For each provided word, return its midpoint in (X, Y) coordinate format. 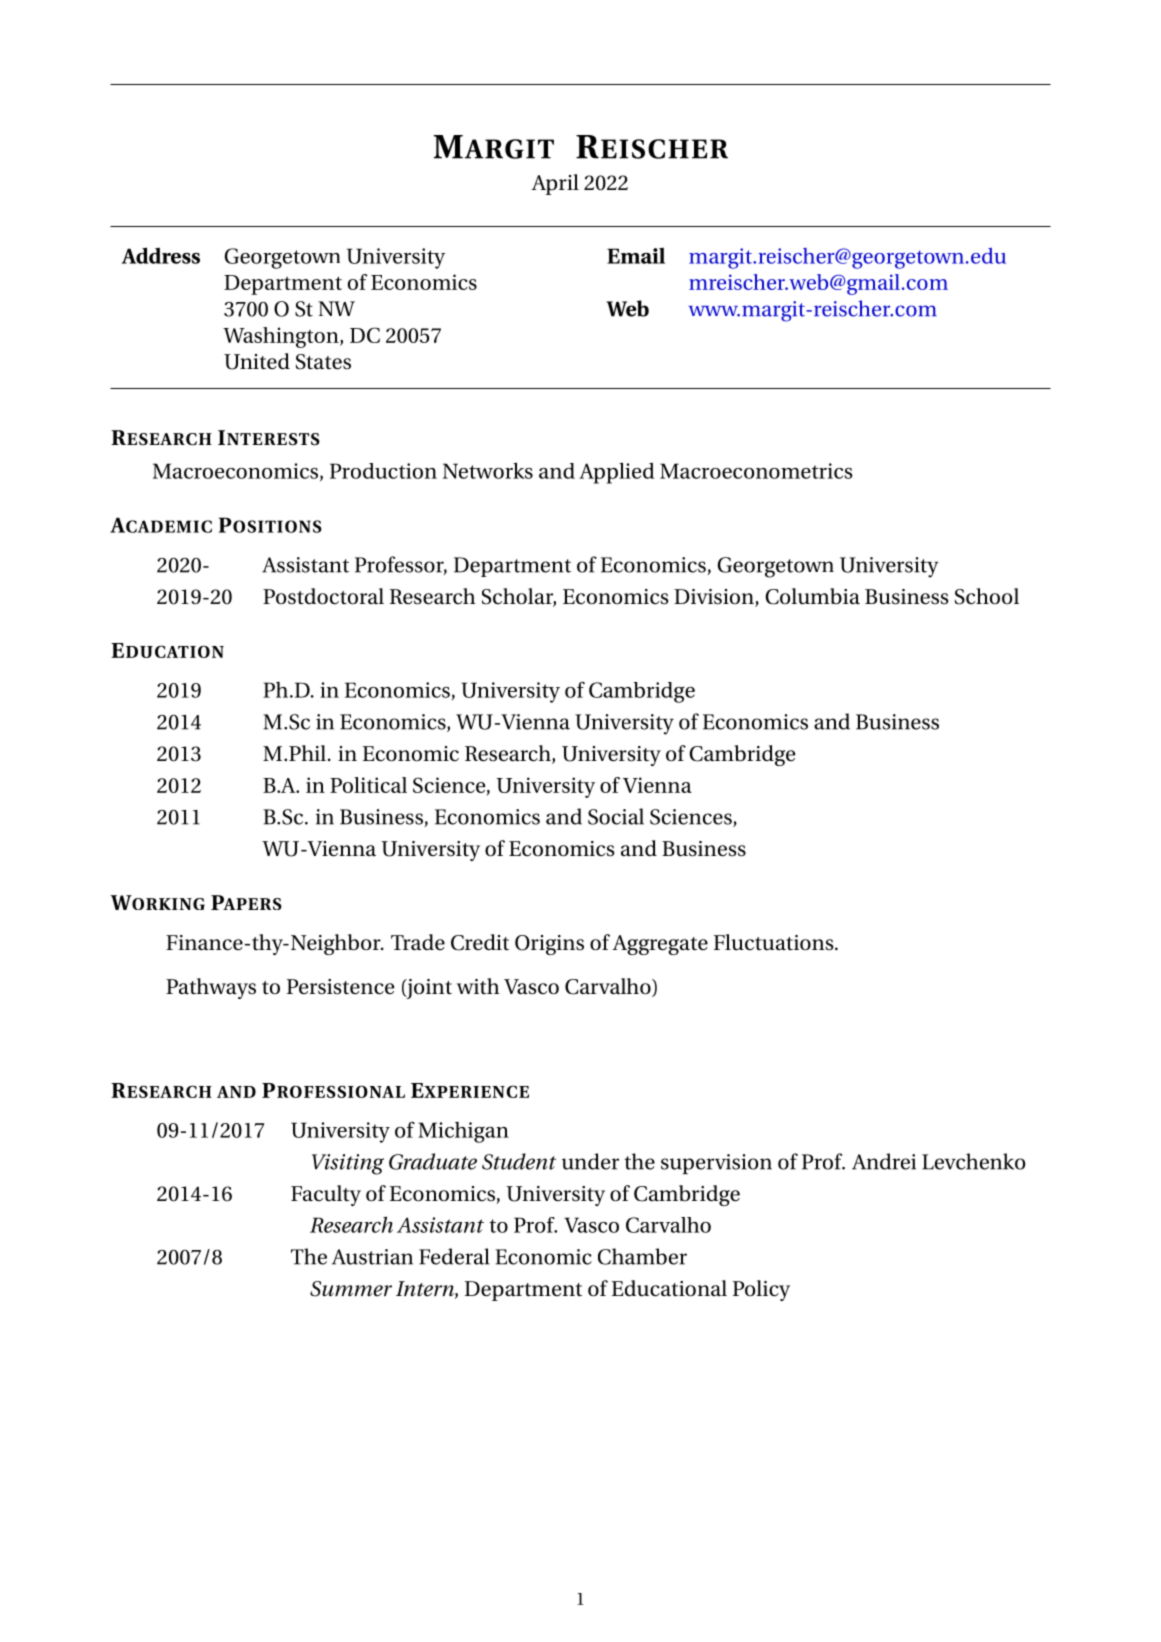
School (987, 596)
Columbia (812, 596)
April (555, 184)
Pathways (211, 988)
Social (616, 816)
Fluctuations (775, 942)
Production (383, 471)
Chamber (642, 1256)
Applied (617, 473)
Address (161, 255)
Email (636, 256)
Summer (351, 1289)
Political (368, 785)
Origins (549, 945)
